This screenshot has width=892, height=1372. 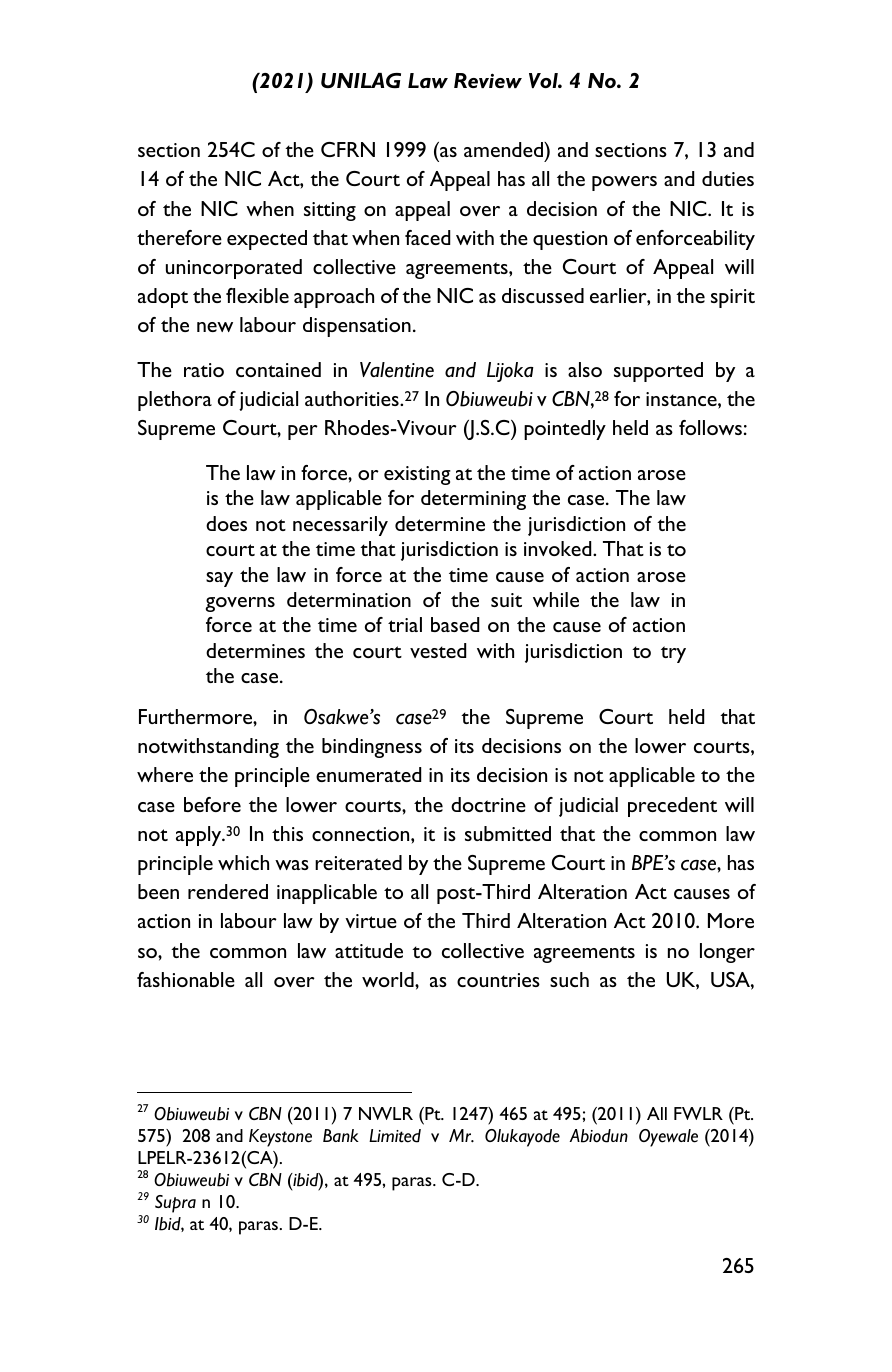 I want to click on Supra, so click(x=175, y=1204).
